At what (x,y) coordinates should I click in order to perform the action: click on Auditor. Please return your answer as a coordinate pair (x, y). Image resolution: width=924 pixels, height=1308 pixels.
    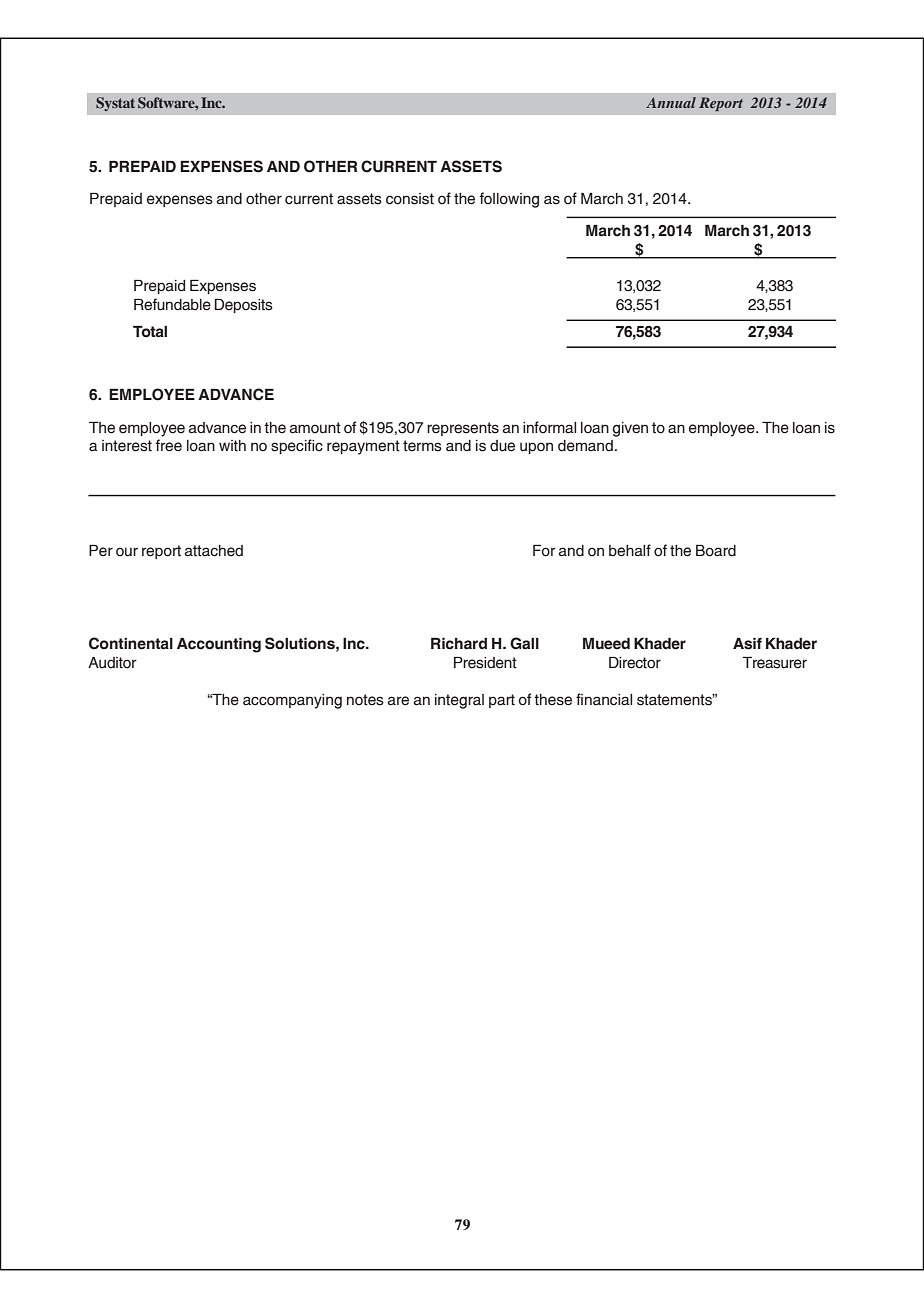
    Looking at the image, I should click on (112, 663).
